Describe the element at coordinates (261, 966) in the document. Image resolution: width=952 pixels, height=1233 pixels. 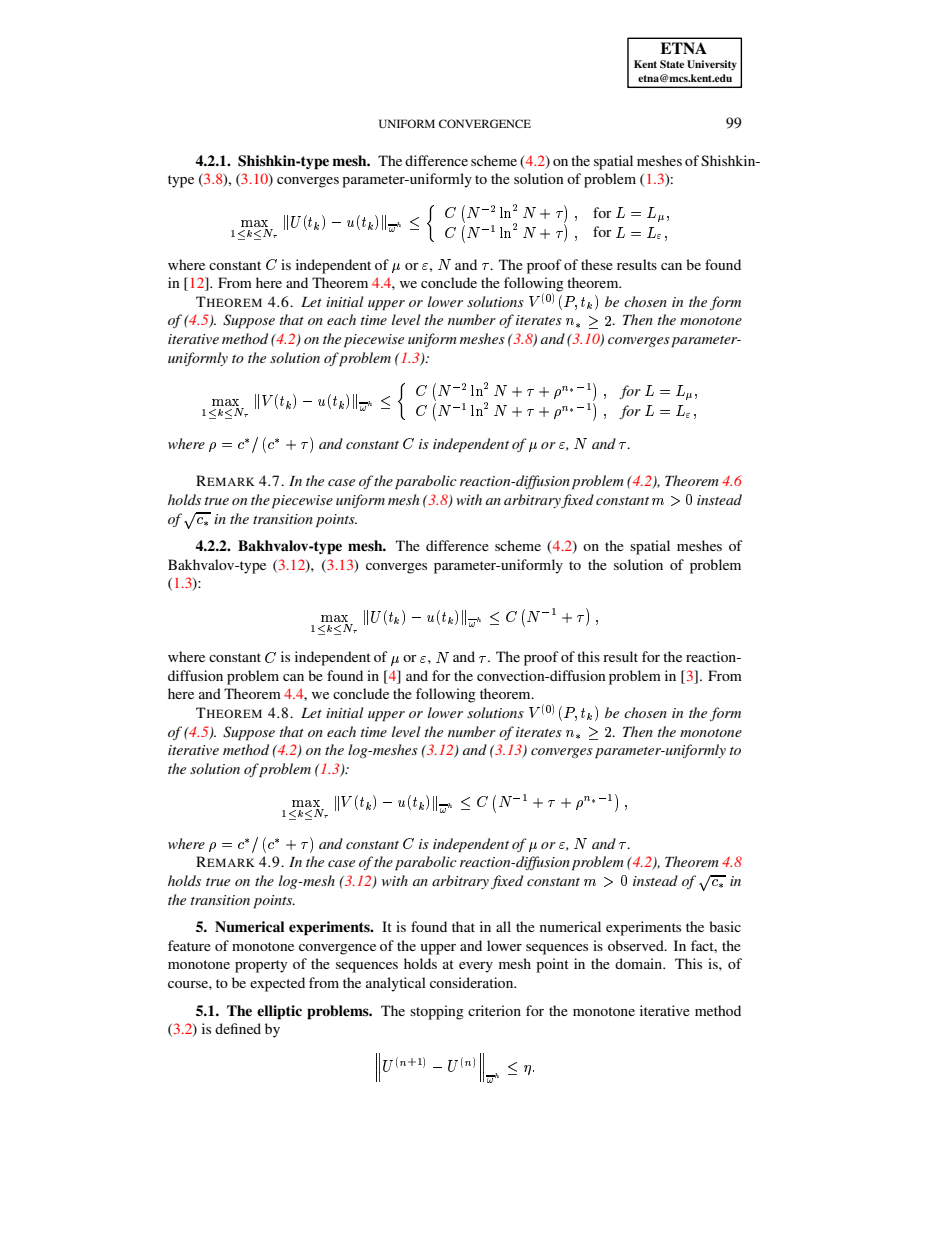
I see `property` at that location.
